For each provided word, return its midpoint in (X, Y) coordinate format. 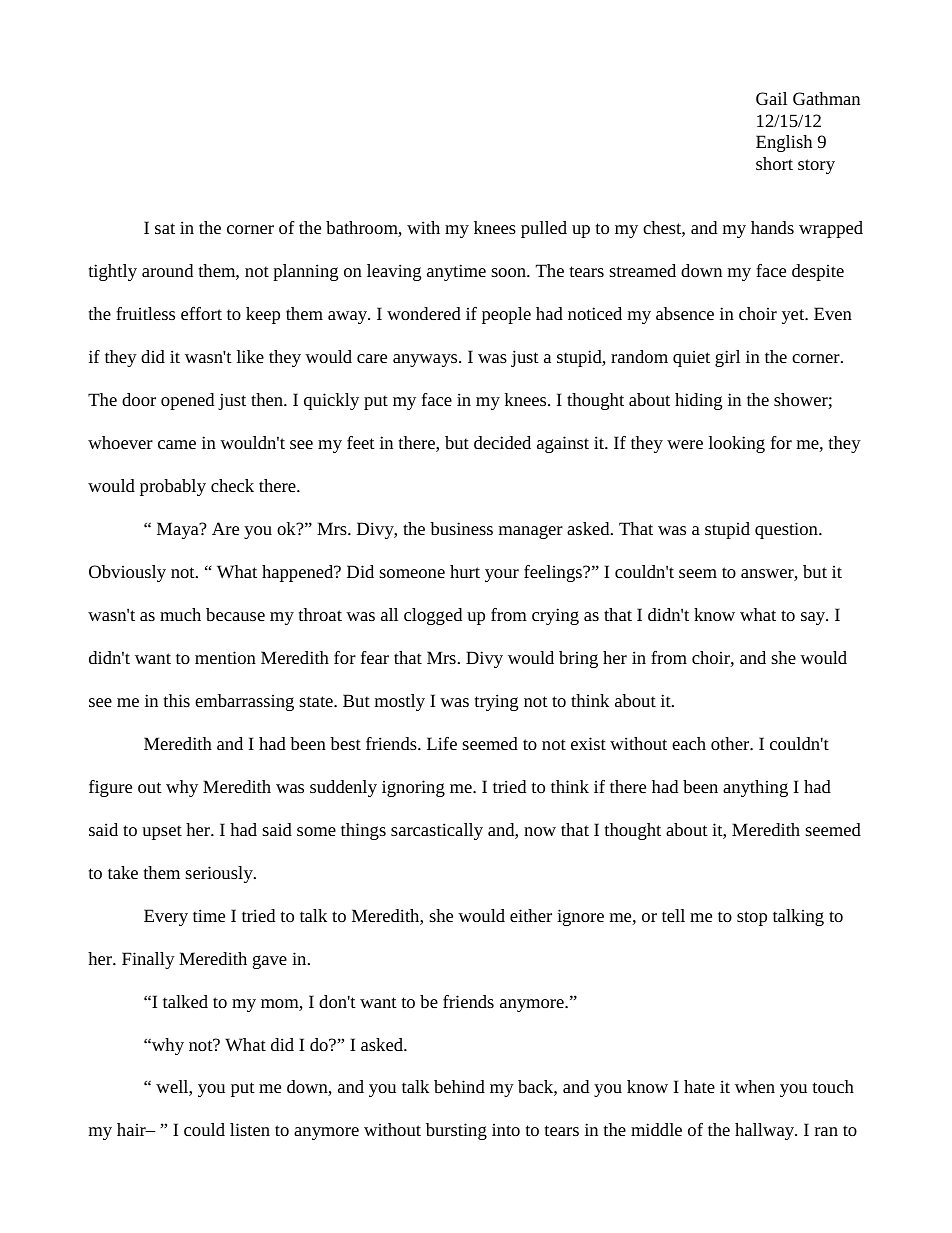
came (177, 444)
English (784, 143)
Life (442, 743)
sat (165, 228)
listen (250, 1129)
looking (737, 444)
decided (502, 442)
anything (755, 788)
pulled (544, 229)
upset (162, 832)
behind (459, 1086)
